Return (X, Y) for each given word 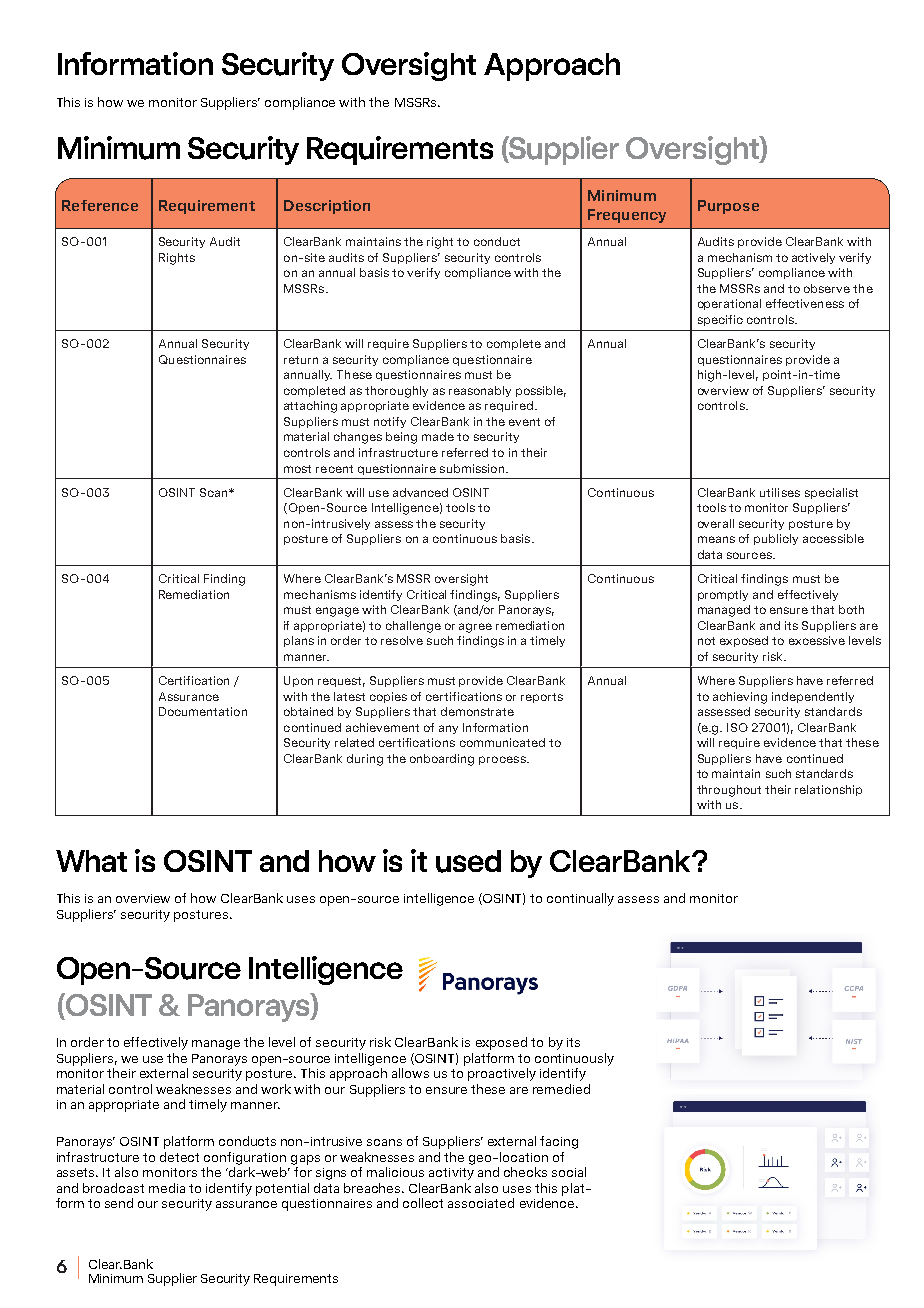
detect (179, 1157)
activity (451, 1174)
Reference (100, 205)
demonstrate (477, 711)
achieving (740, 698)
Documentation (203, 711)
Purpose (728, 207)
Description (327, 207)
